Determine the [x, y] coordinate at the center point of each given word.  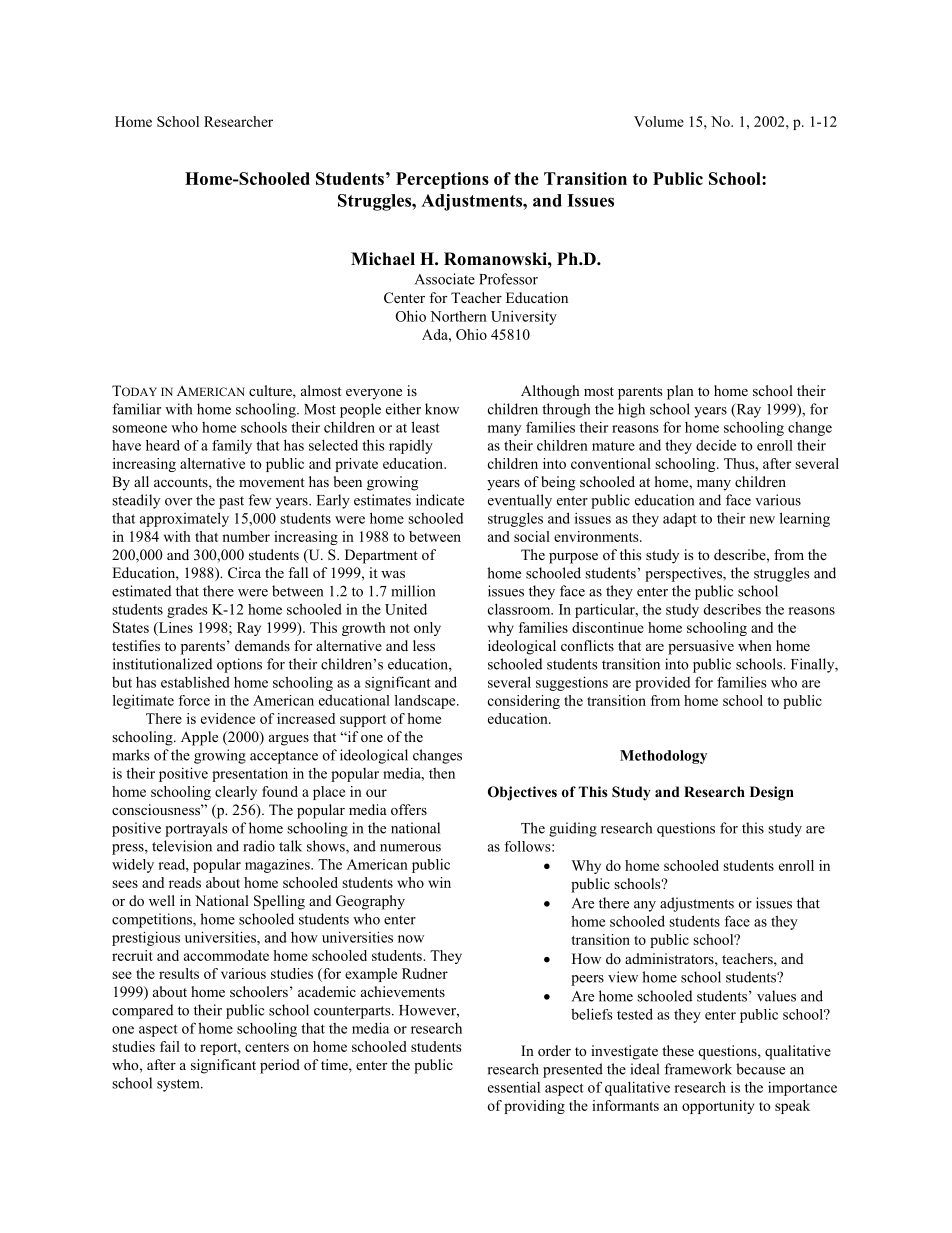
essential [514, 1087]
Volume [659, 121]
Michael [383, 259]
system [179, 1085]
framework [698, 1069]
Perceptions [442, 180]
